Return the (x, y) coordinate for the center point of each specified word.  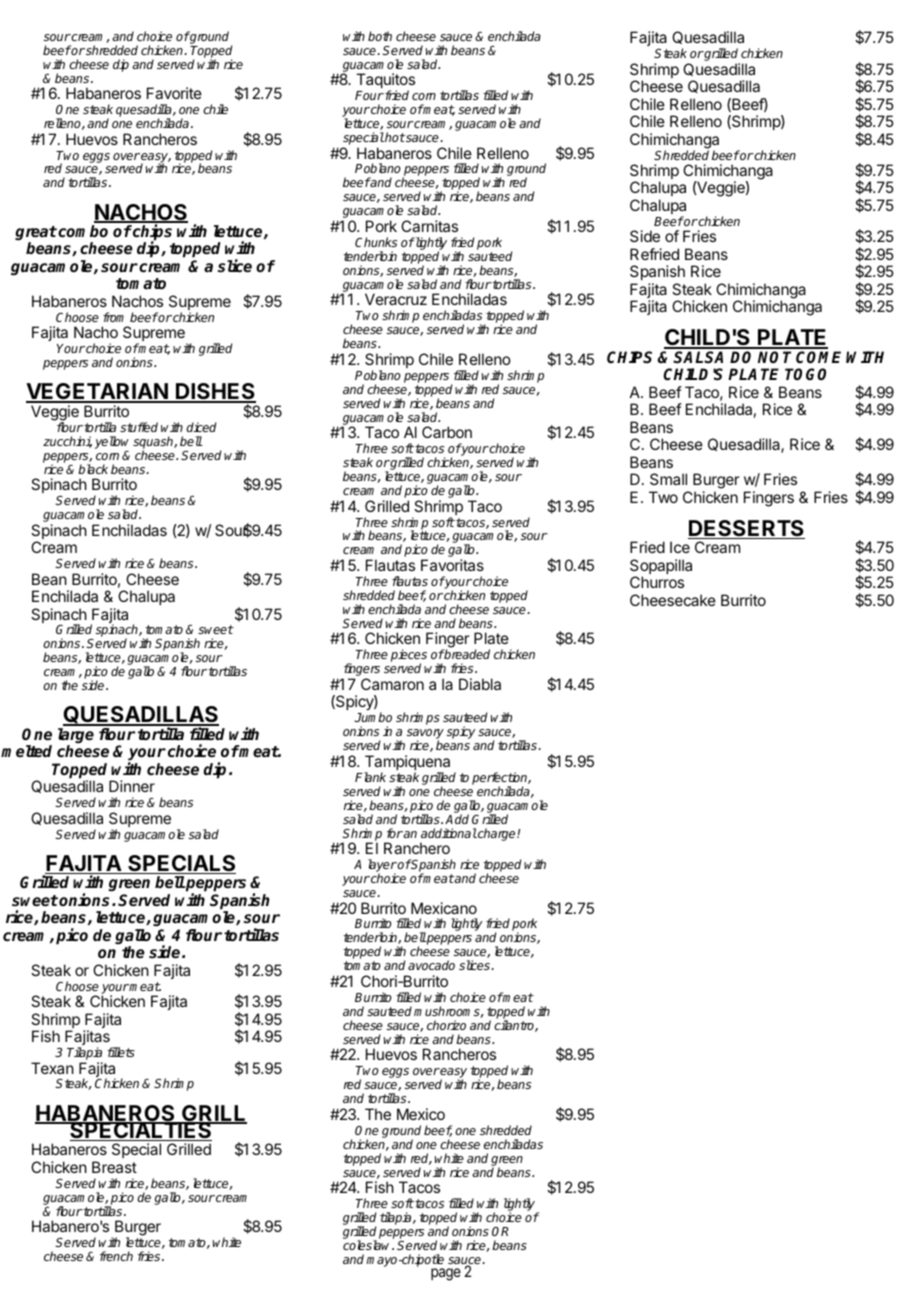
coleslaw (368, 1245)
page (446, 1274)
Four (369, 95)
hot (394, 137)
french (116, 1256)
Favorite (174, 93)
